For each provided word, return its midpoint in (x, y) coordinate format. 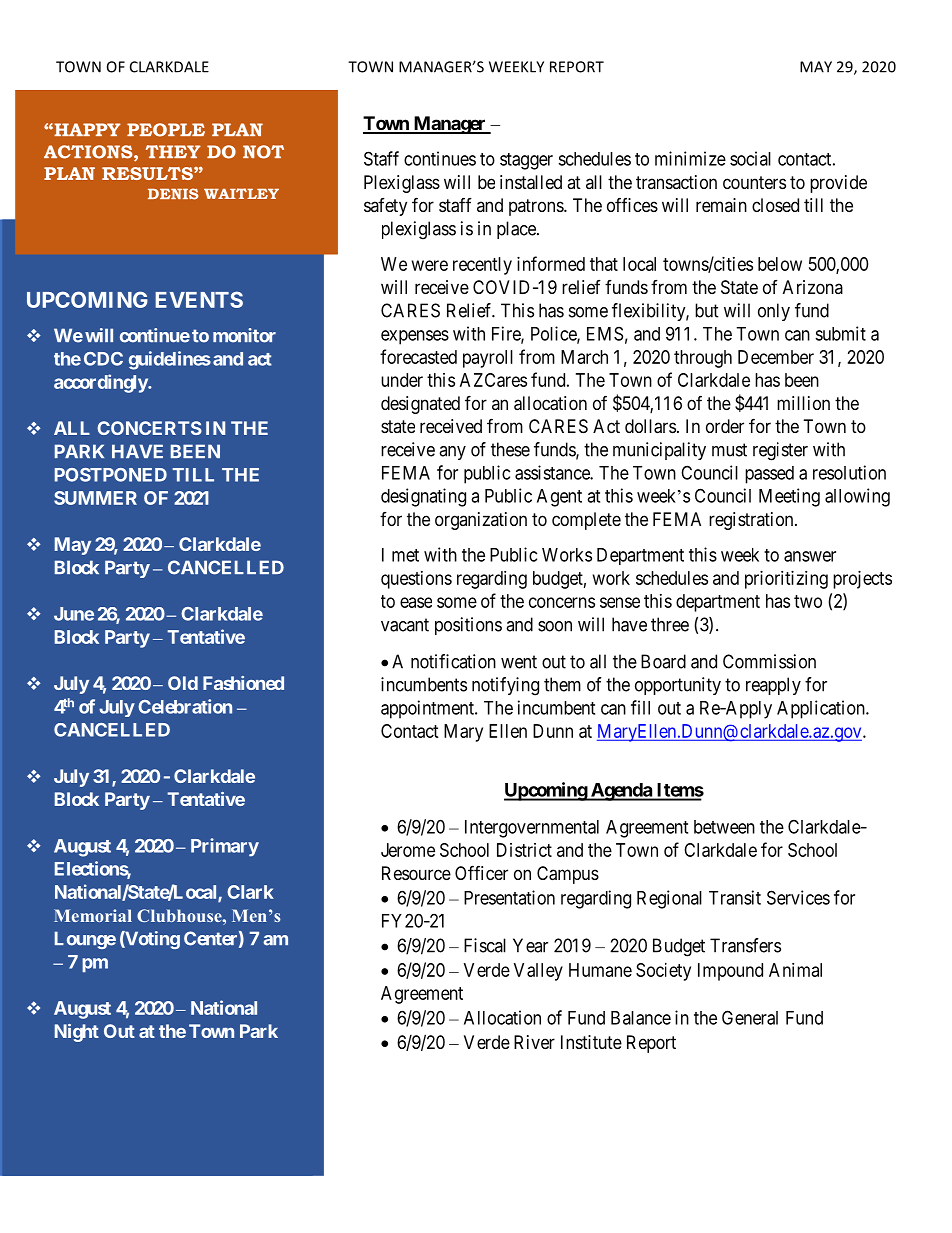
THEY (173, 151)
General (750, 1017)
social (750, 158)
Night (77, 1033)
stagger (526, 161)
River (534, 1042)
